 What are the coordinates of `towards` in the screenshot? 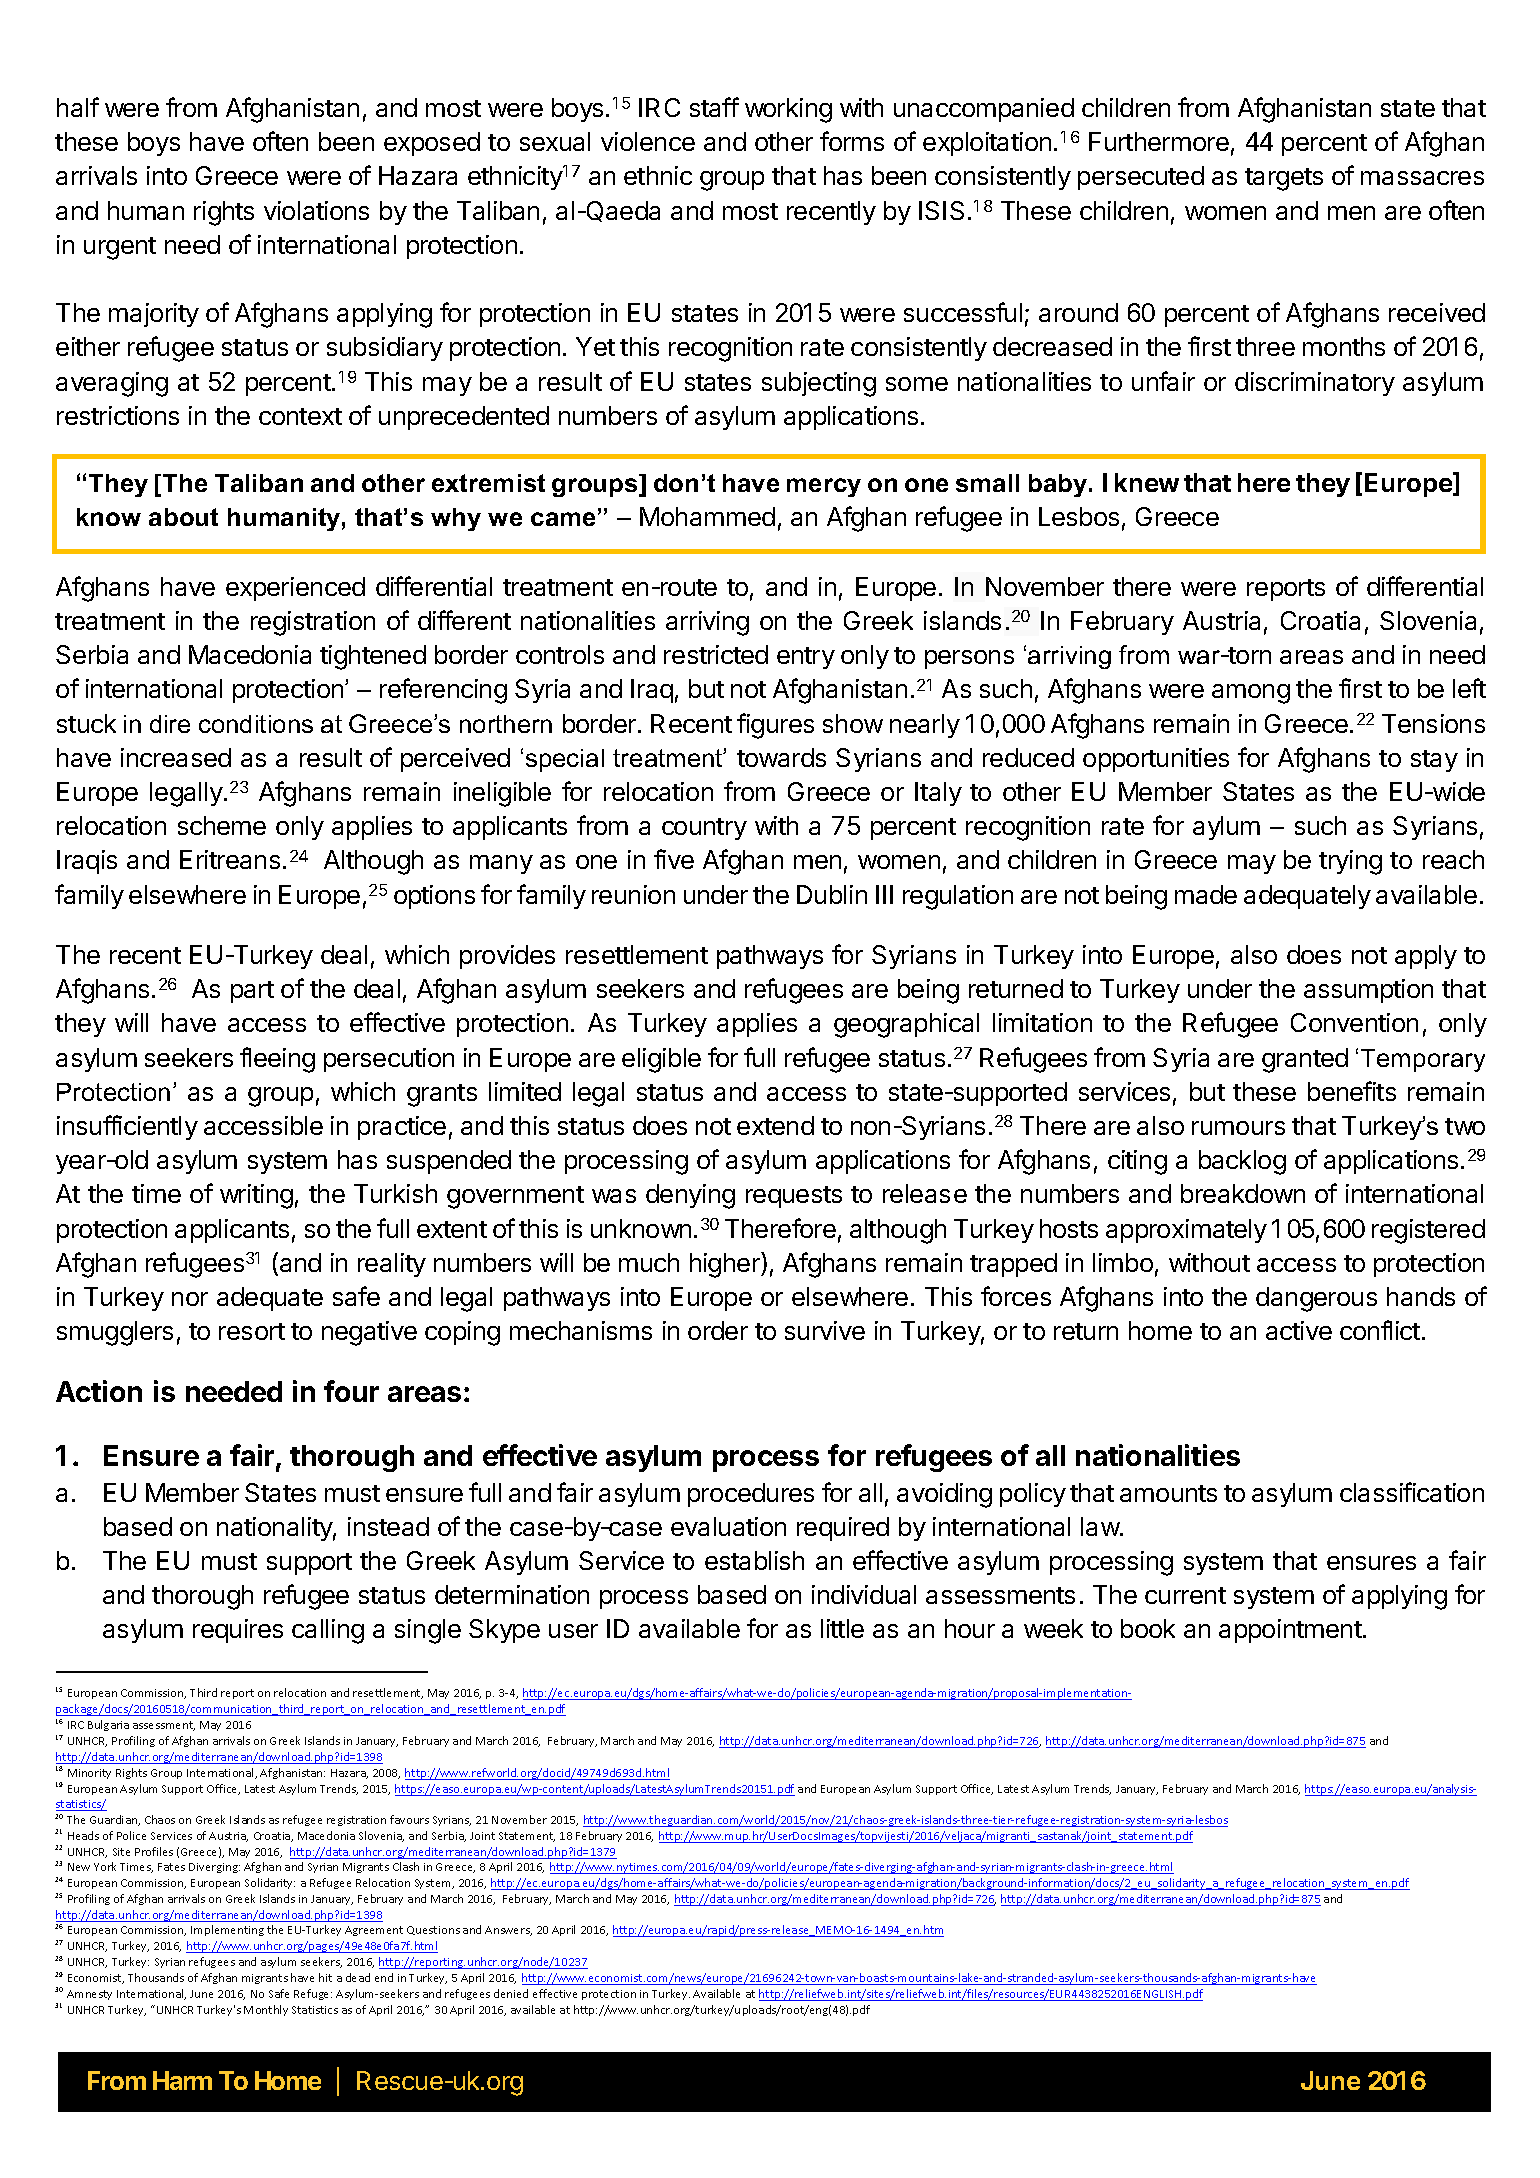 It's located at (781, 757).
